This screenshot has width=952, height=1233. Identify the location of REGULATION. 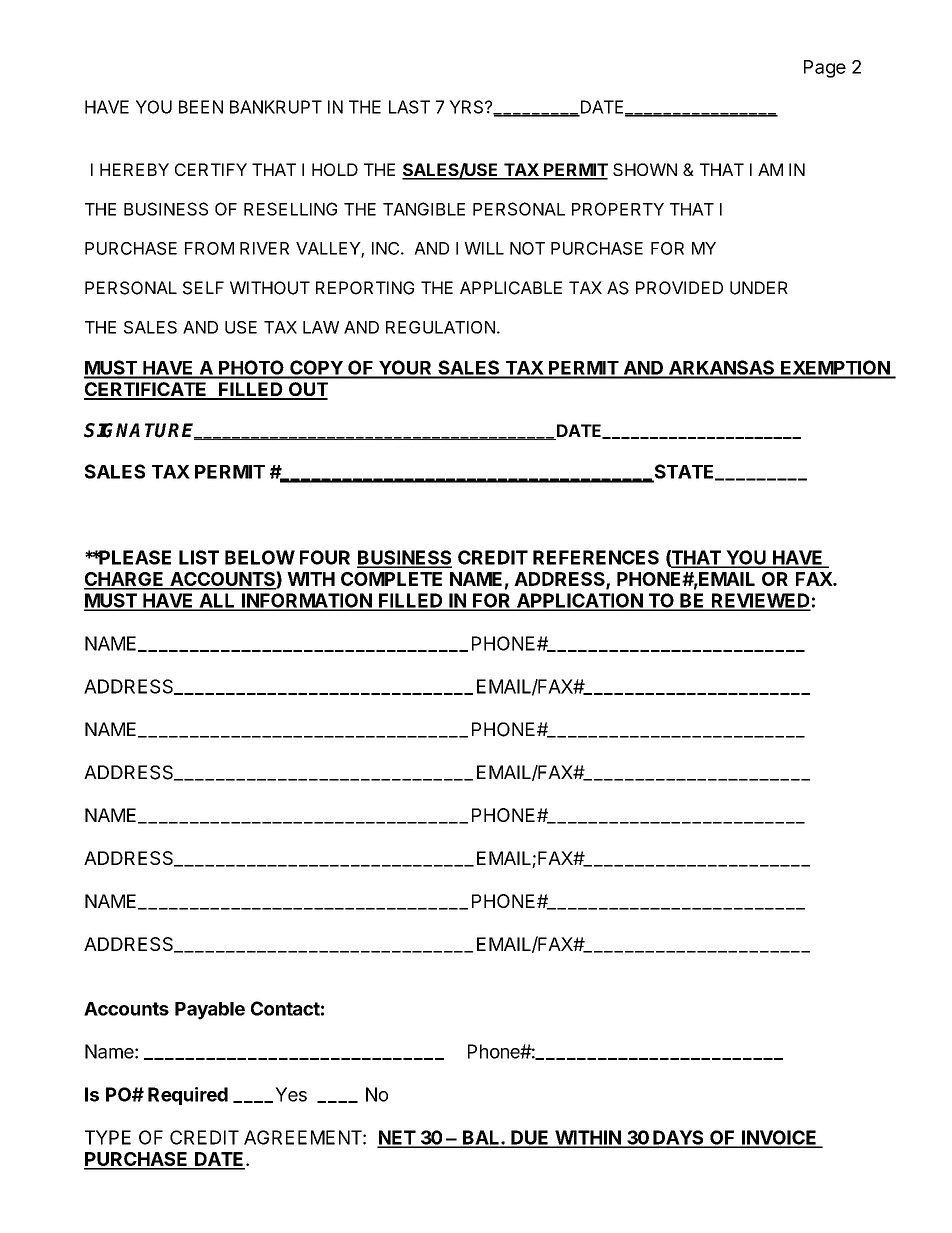
(440, 327).
